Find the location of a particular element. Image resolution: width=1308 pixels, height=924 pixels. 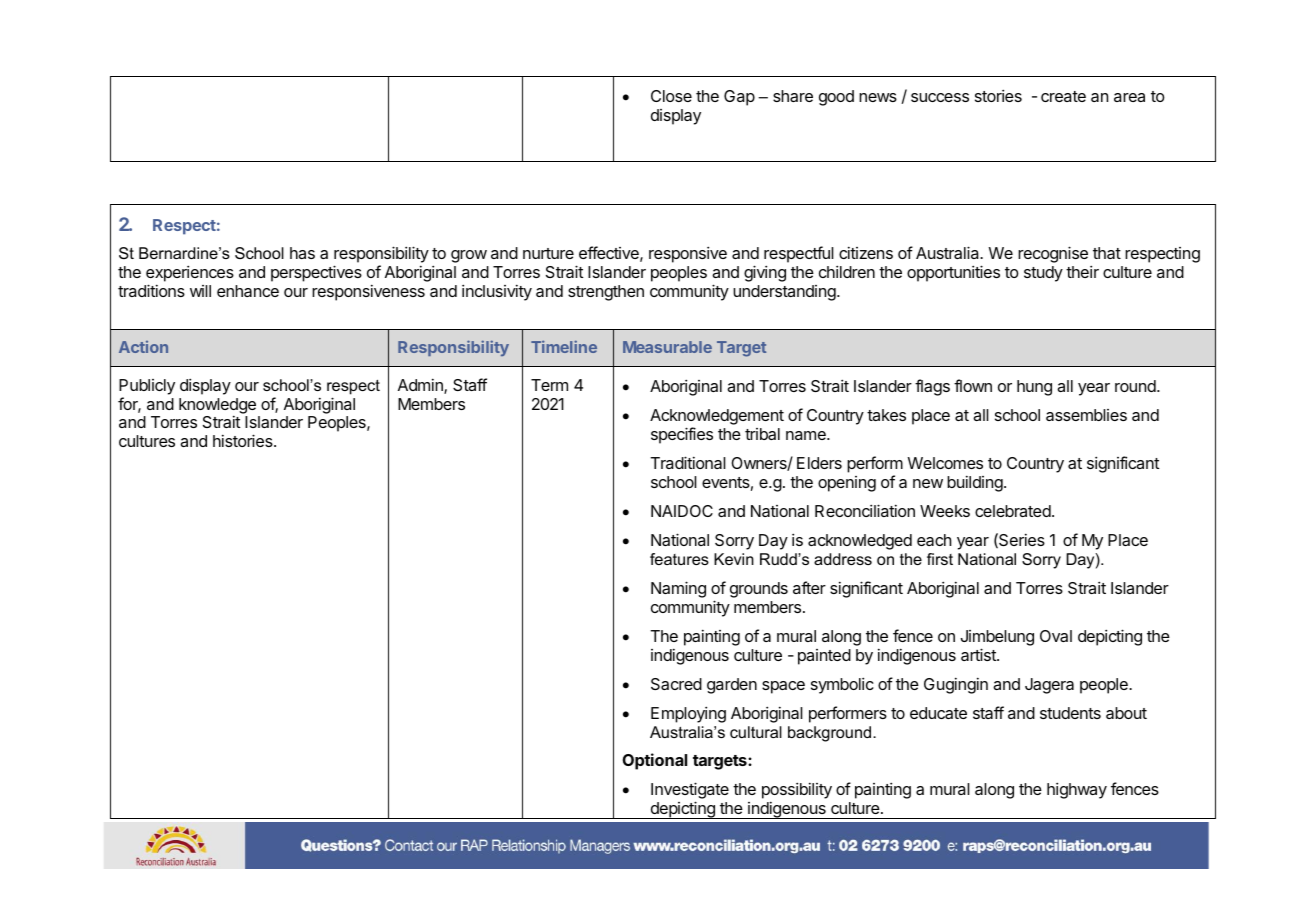

Investigate is located at coordinates (690, 792).
